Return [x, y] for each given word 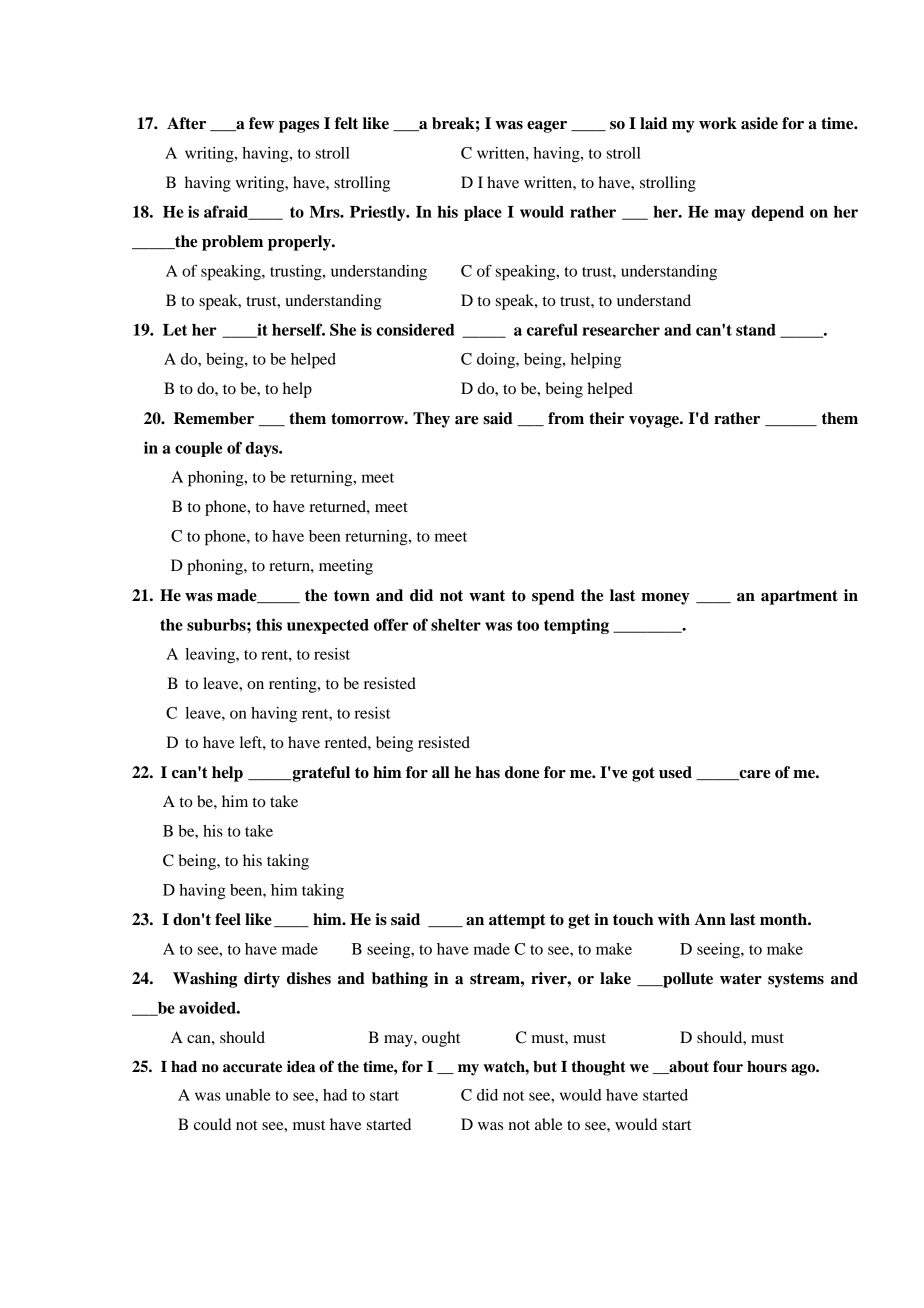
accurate [252, 1067]
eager [547, 127]
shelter [456, 625]
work [718, 123]
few [261, 123]
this [269, 624]
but [545, 1067]
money [665, 599]
